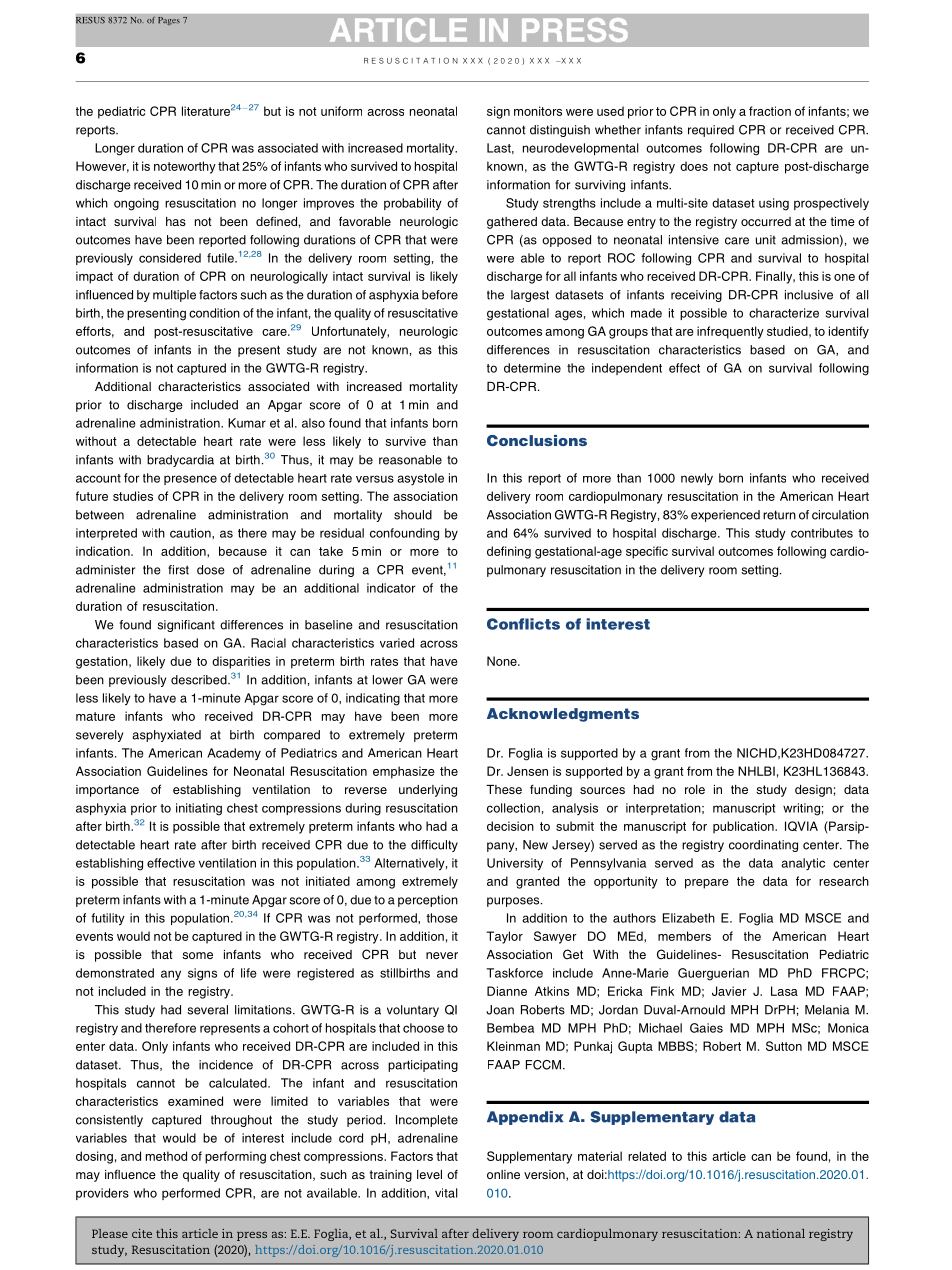 The height and width of the image is (1270, 952). What do you see at coordinates (503, 661) in the image?
I see `None` at bounding box center [503, 661].
